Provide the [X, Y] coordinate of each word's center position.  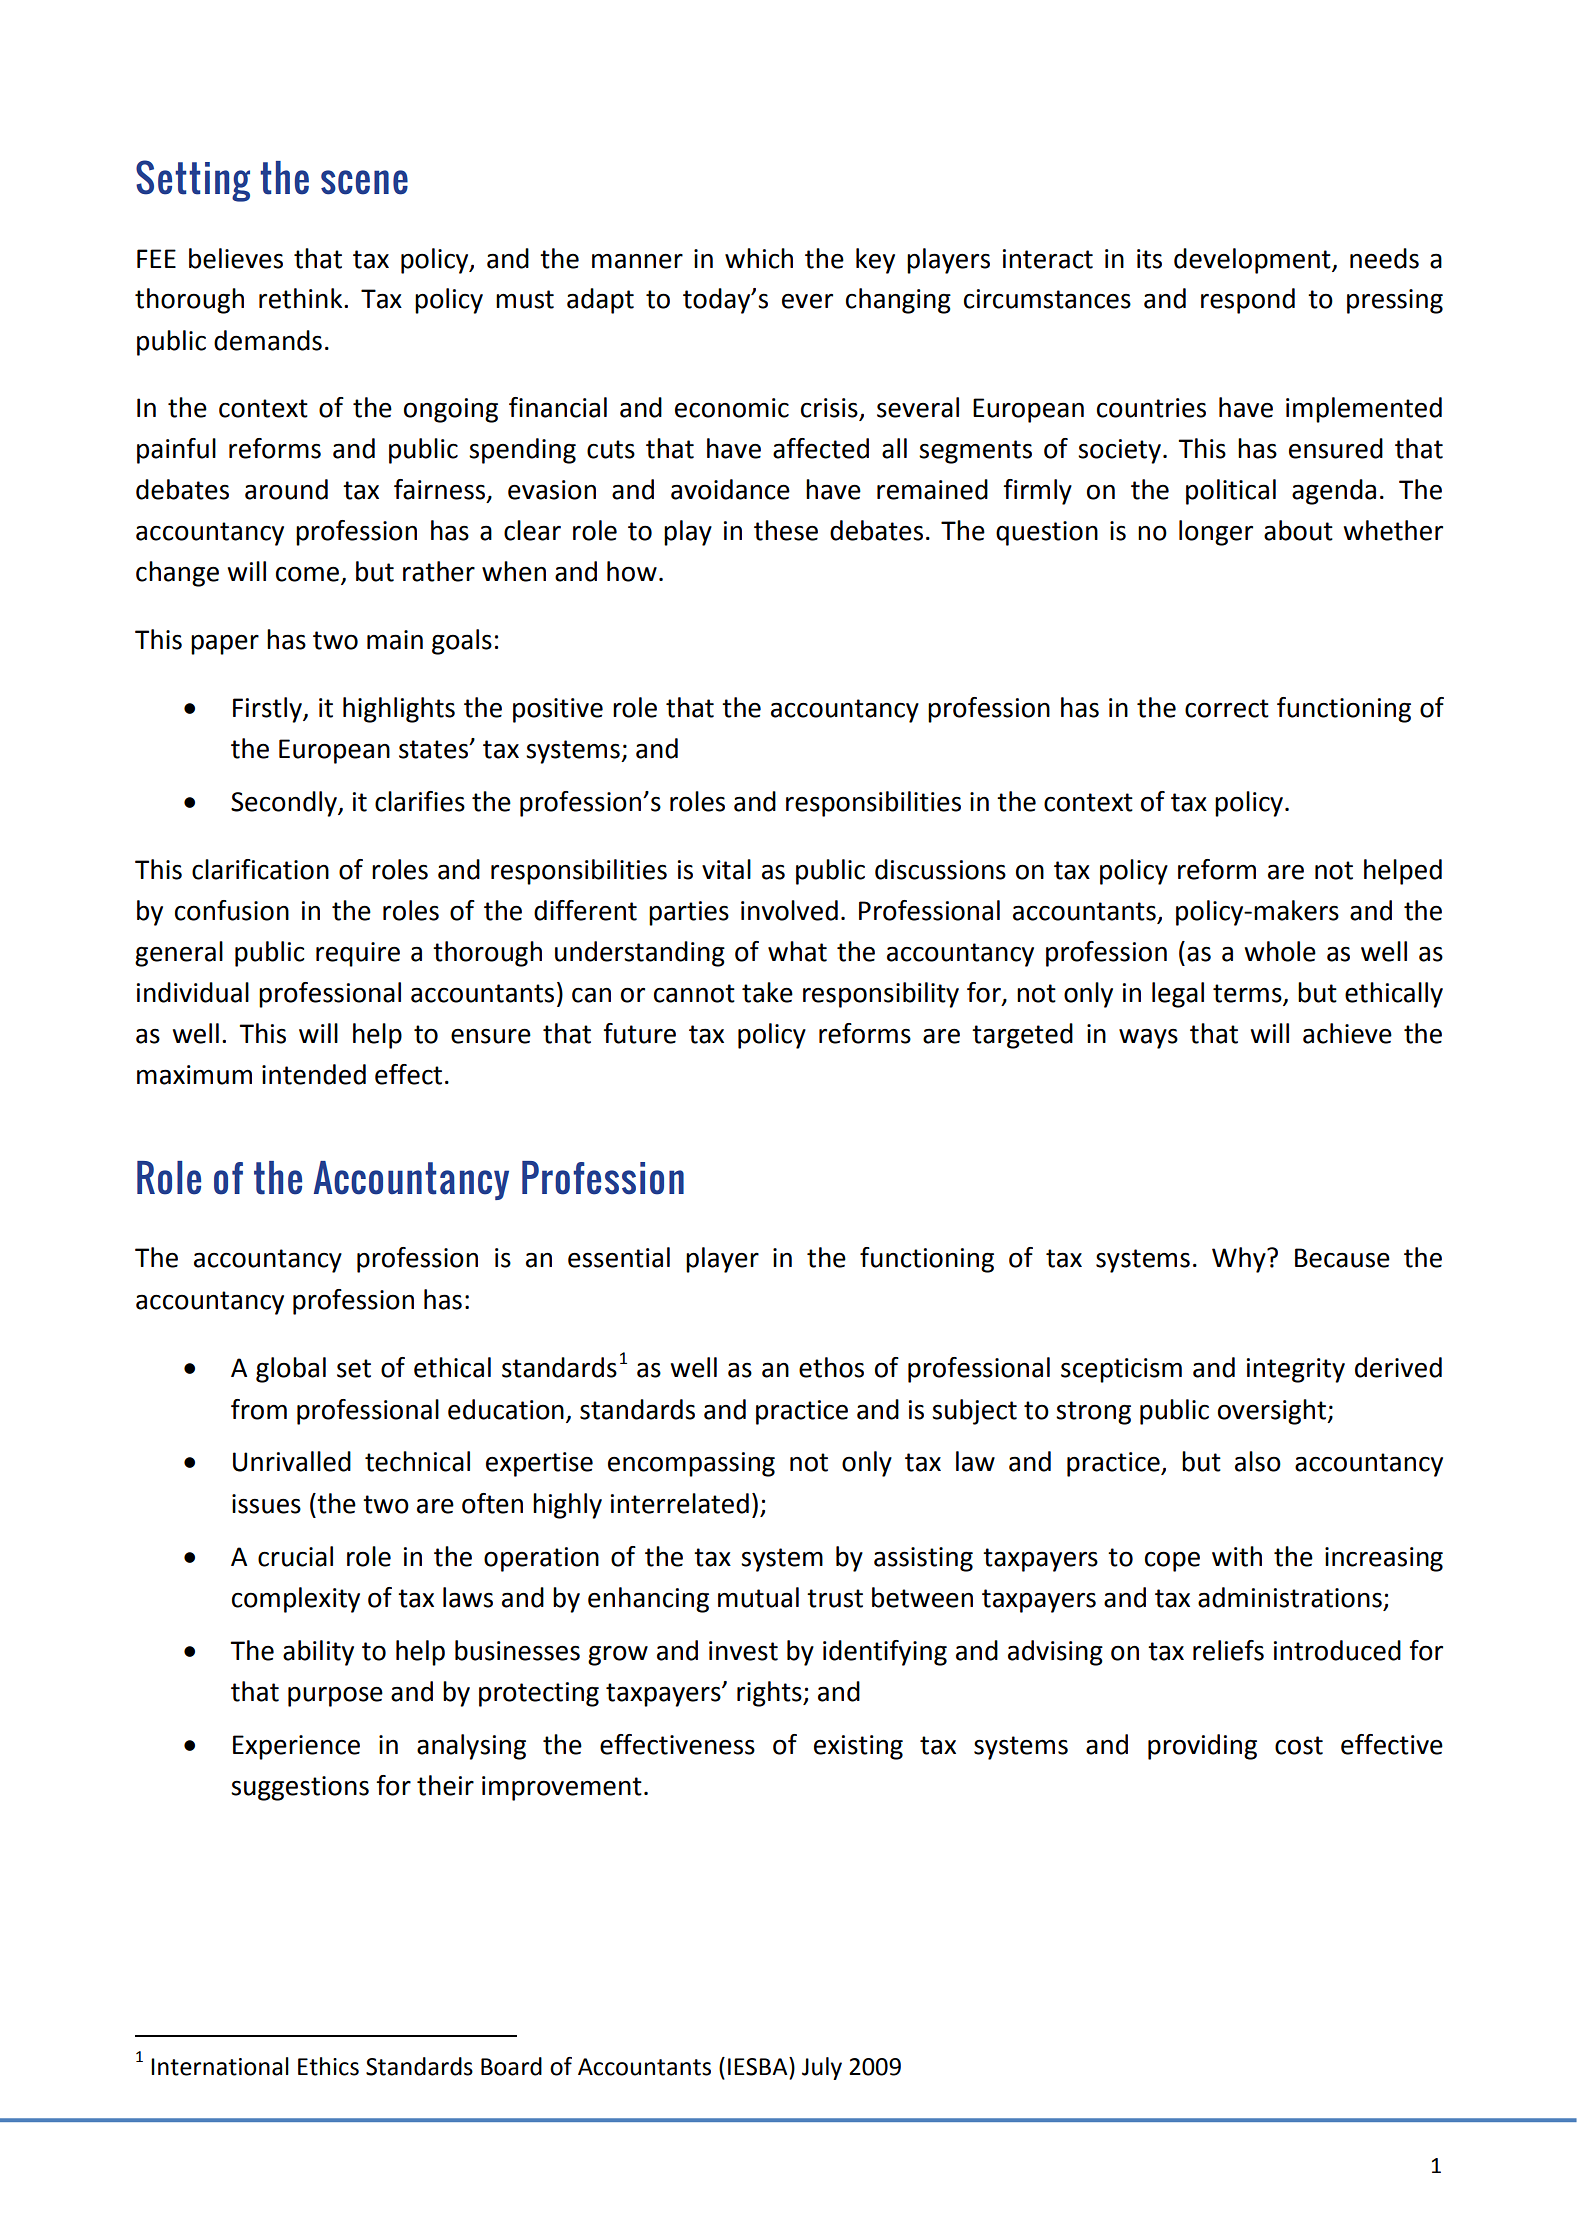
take [767, 992]
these [786, 530]
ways [1148, 1038]
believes [236, 258]
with [1237, 1556]
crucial [295, 1556]
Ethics [328, 2066]
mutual [758, 1597]
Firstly [268, 710]
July [822, 2068]
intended [314, 1074]
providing [1202, 1747]
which [759, 258]
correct [1227, 708]
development [1253, 261]
